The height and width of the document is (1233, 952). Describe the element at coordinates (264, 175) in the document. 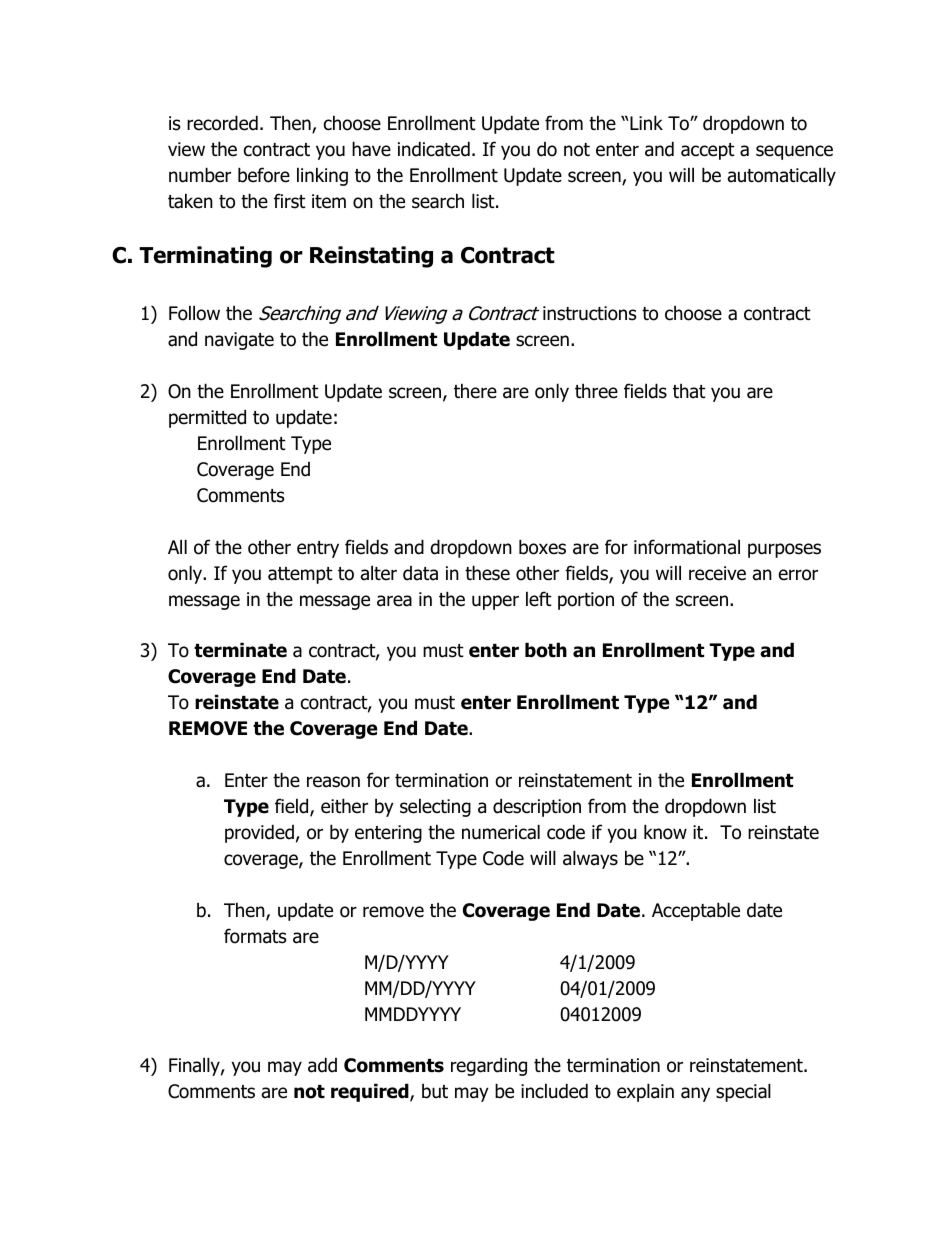

I see `before` at that location.
